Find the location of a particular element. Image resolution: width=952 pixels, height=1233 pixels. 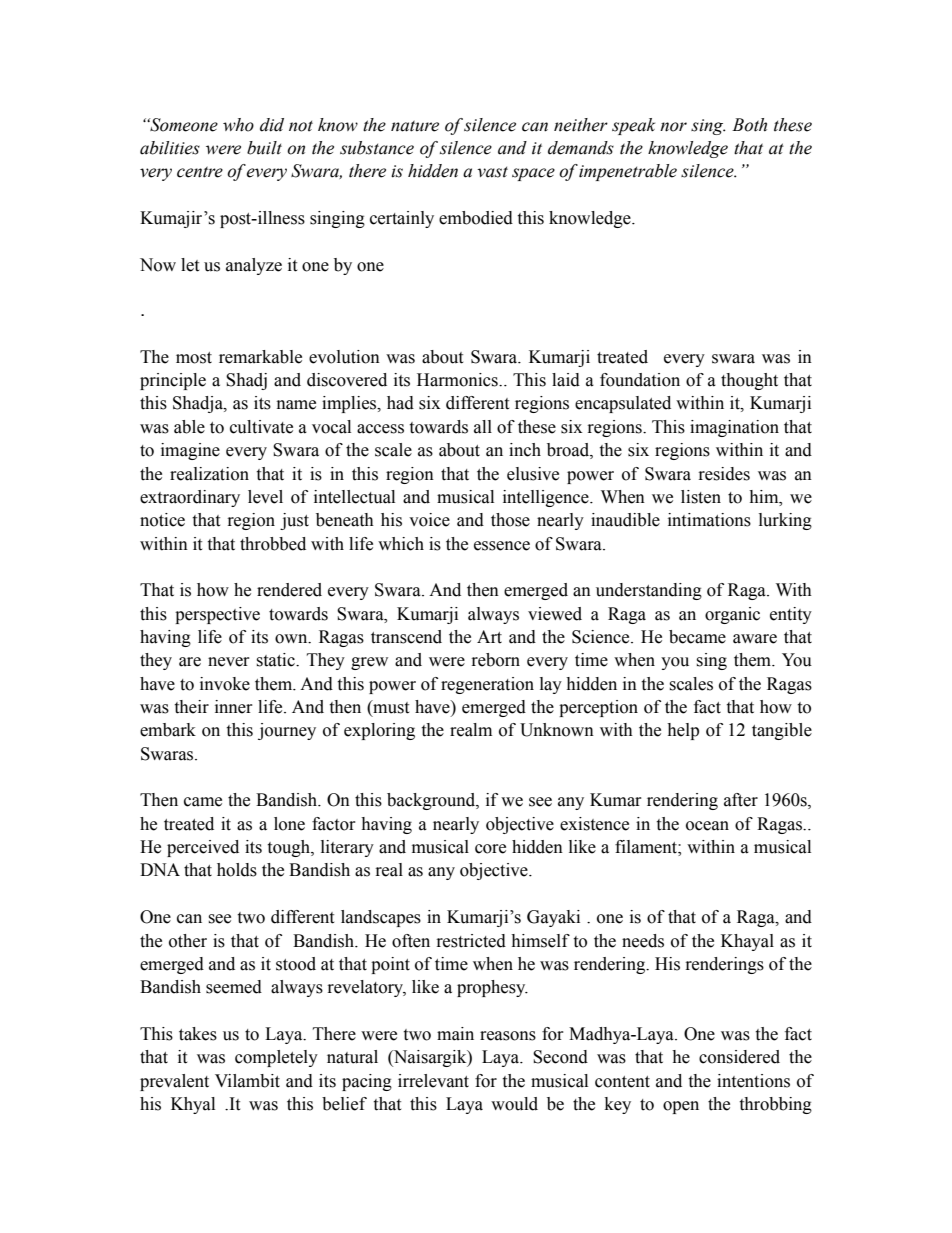

vast is located at coordinates (492, 172).
